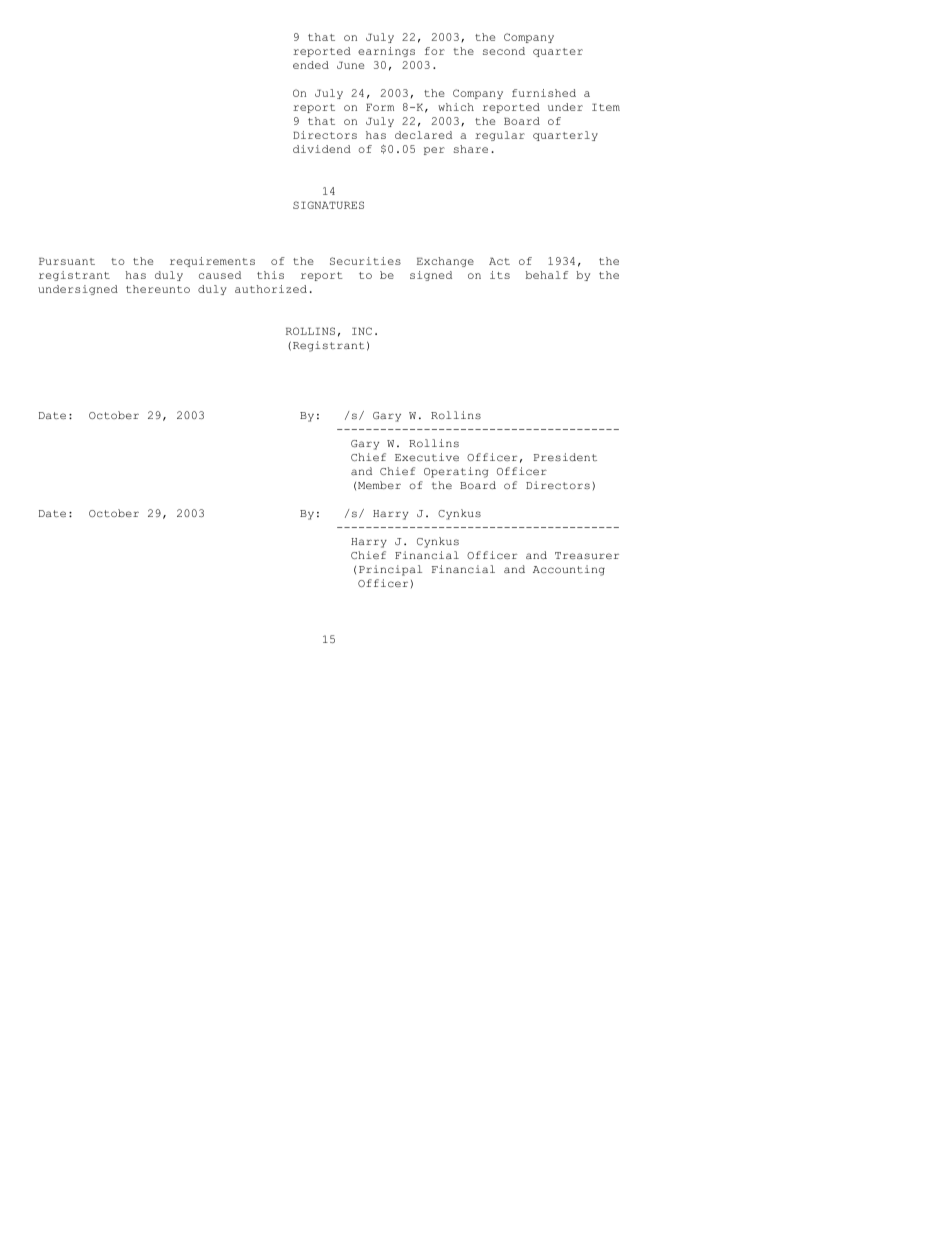 The height and width of the screenshot is (1233, 952). What do you see at coordinates (390, 570) in the screenshot?
I see `Principal` at bounding box center [390, 570].
